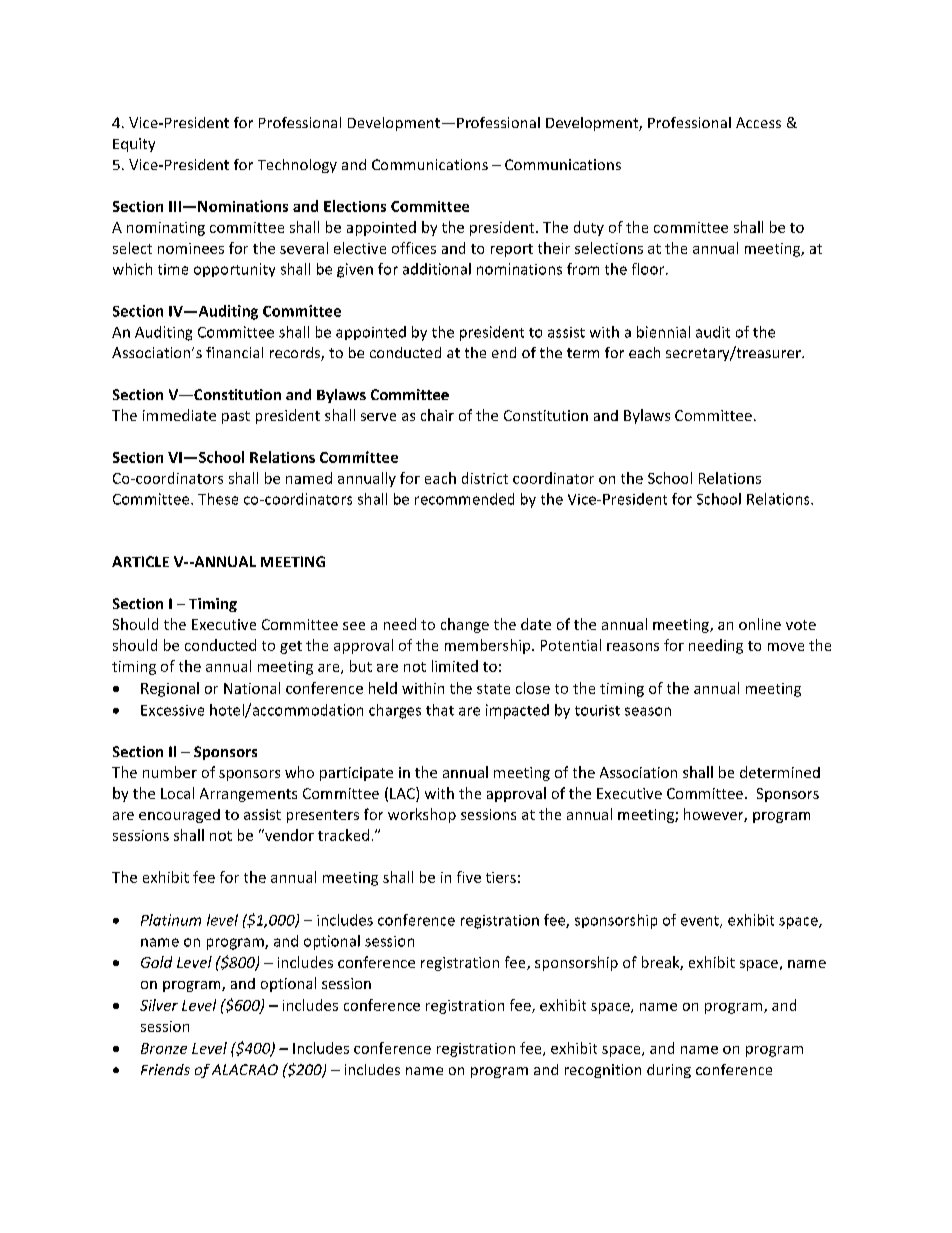  What do you see at coordinates (134, 145) in the screenshot?
I see `Equity` at bounding box center [134, 145].
